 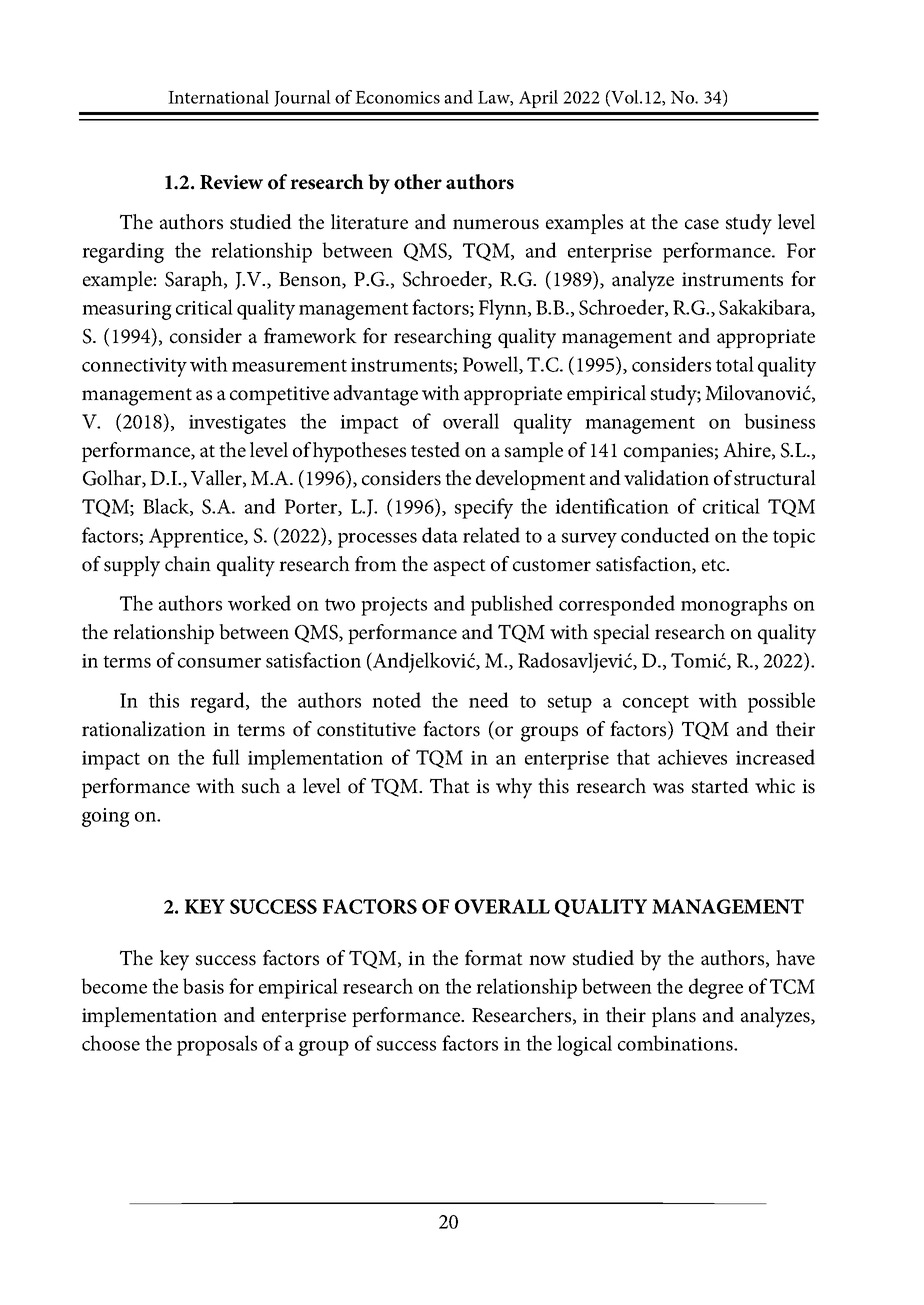 What do you see at coordinates (397, 97) in the image?
I see `Economics` at bounding box center [397, 97].
